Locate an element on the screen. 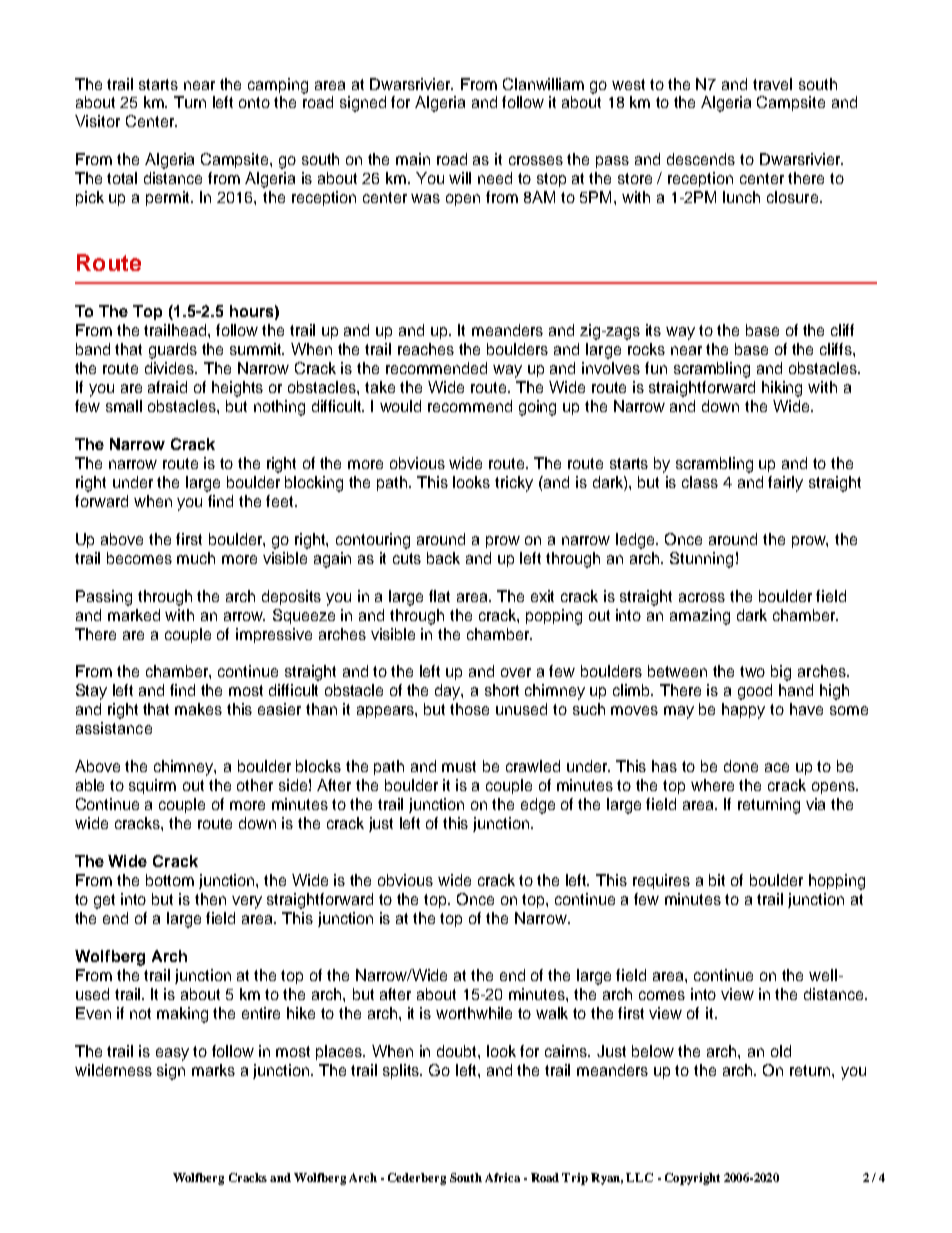 Image resolution: width=952 pixels, height=1233 pixels. marks is located at coordinates (213, 1070).
